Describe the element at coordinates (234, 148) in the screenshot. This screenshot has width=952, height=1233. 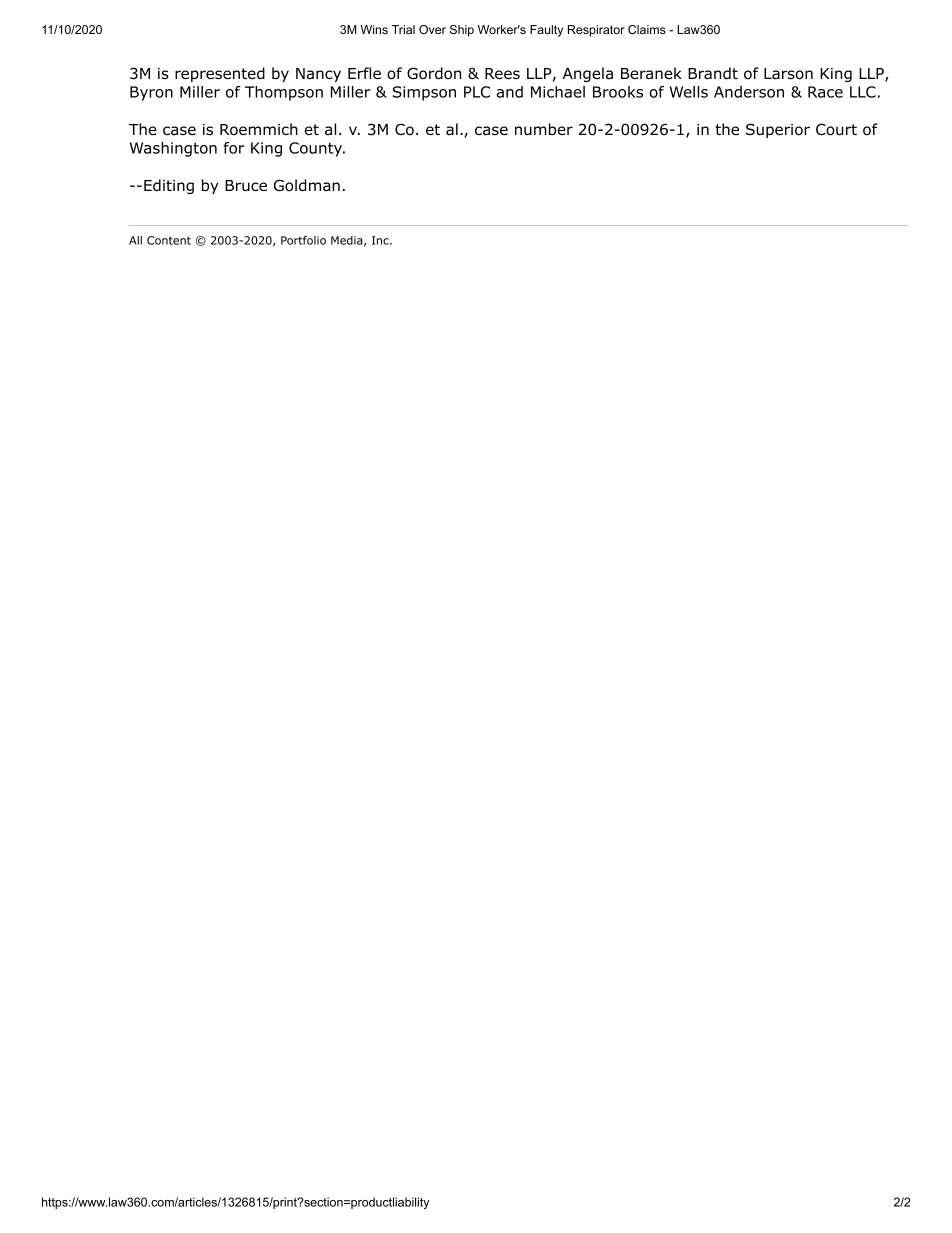
I see `for` at that location.
